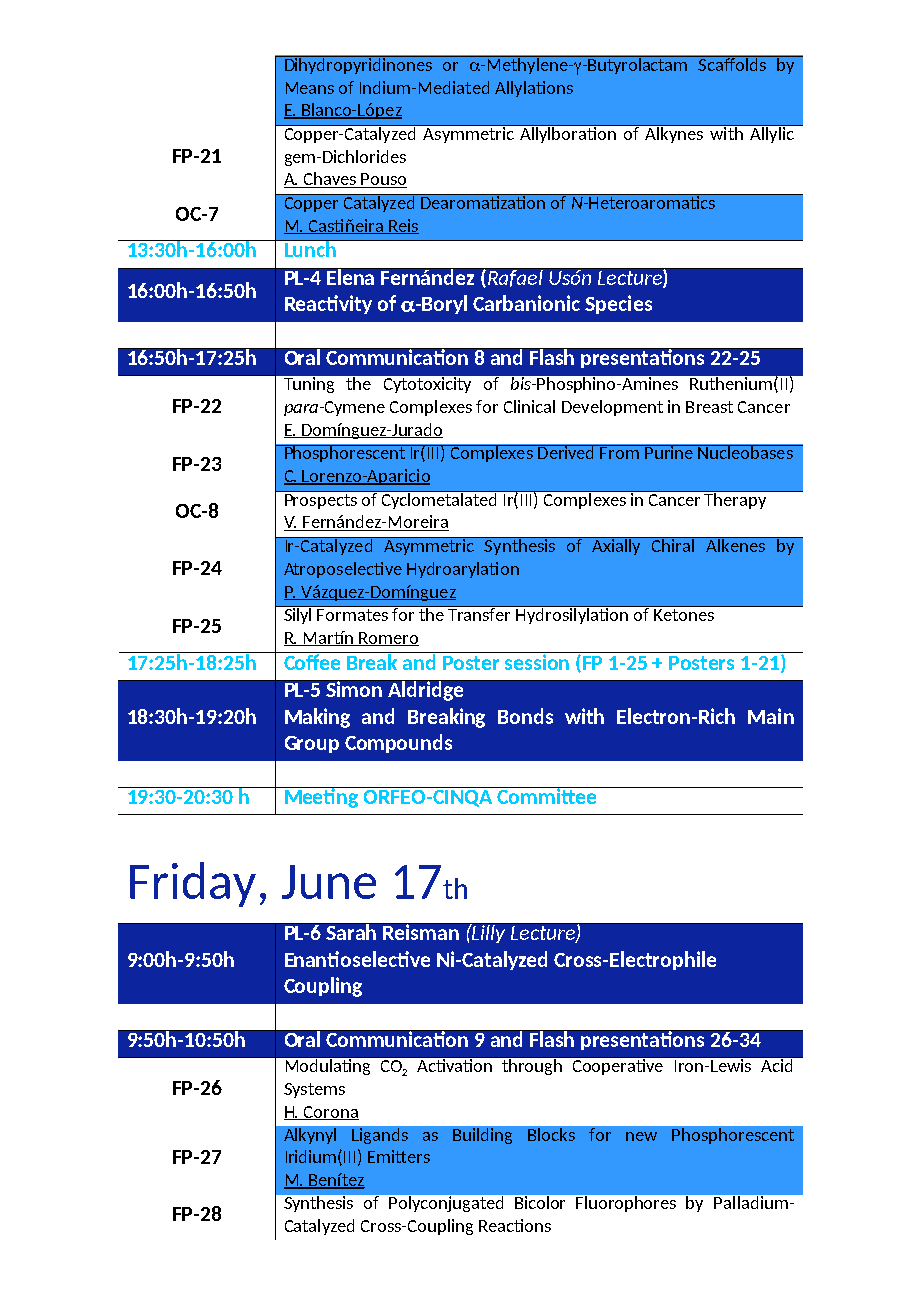 This screenshot has height=1308, width=924. Describe the element at coordinates (709, 407) in the screenshot. I see `Breast` at that location.
